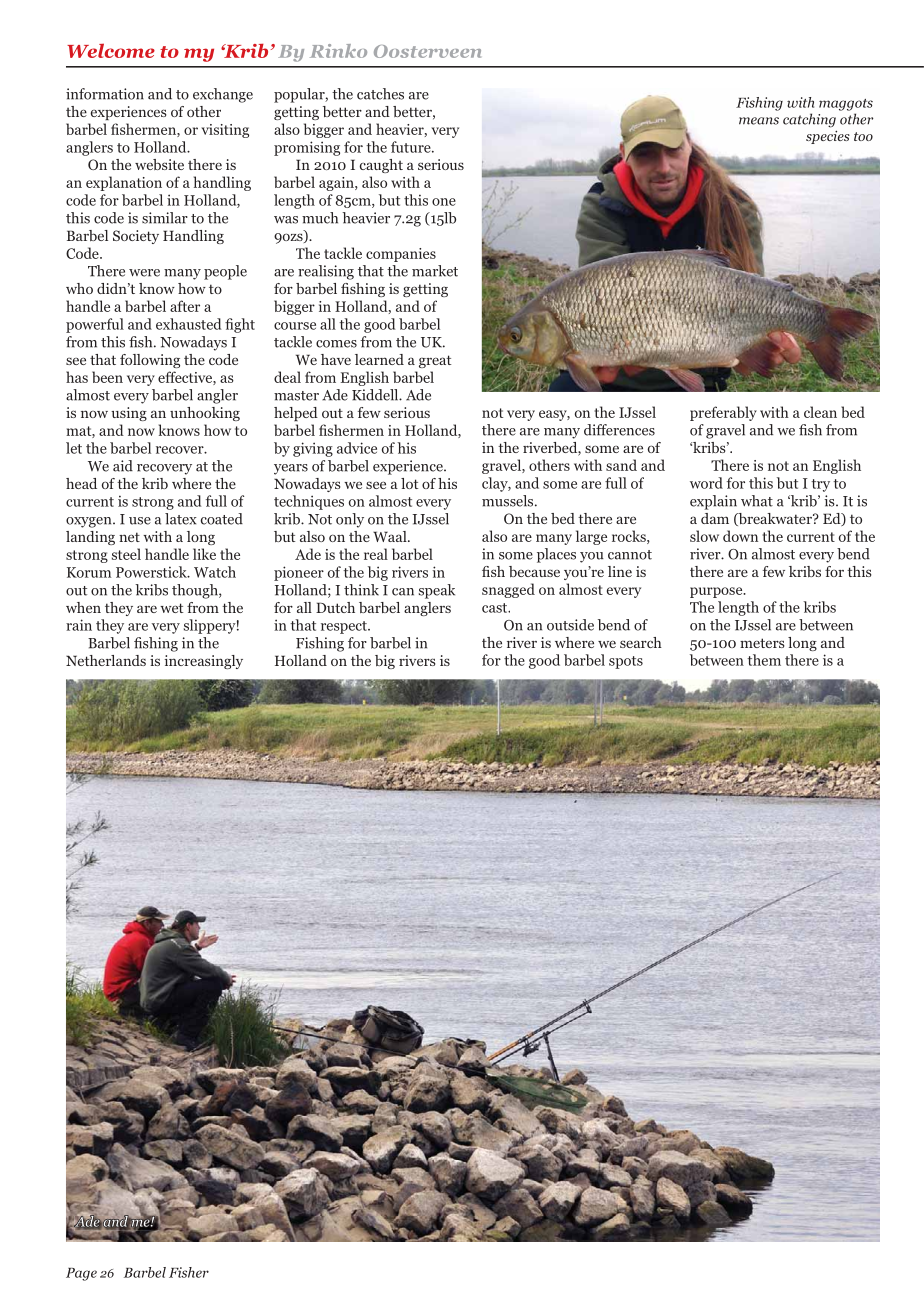 This screenshot has width=924, height=1308. Describe the element at coordinates (626, 662) in the screenshot. I see `spots` at that location.
